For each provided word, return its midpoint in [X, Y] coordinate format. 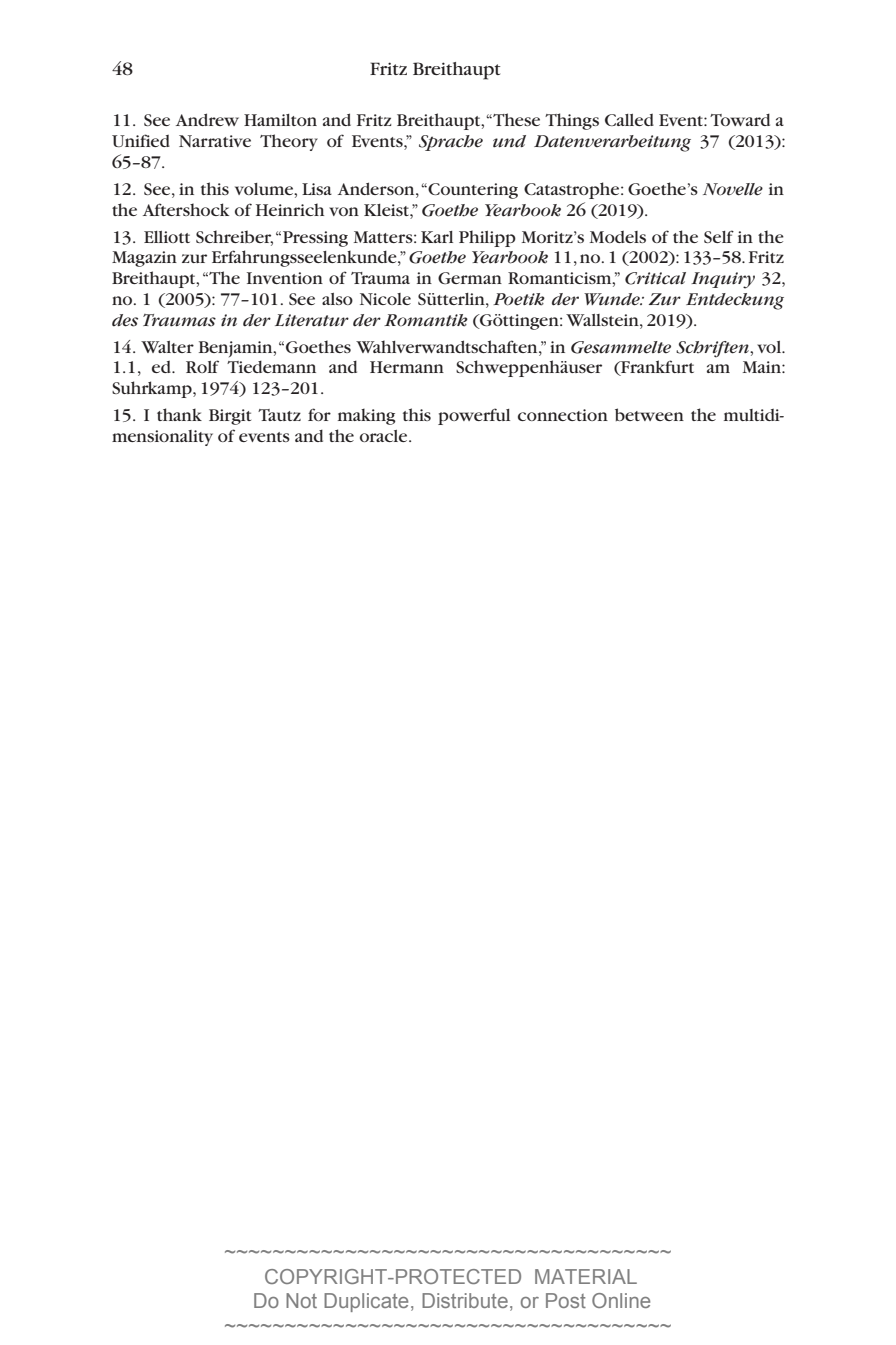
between [649, 414]
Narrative [215, 141]
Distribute [465, 1300]
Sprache [451, 143]
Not [301, 1300]
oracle [385, 436]
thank [179, 414]
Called [629, 120]
